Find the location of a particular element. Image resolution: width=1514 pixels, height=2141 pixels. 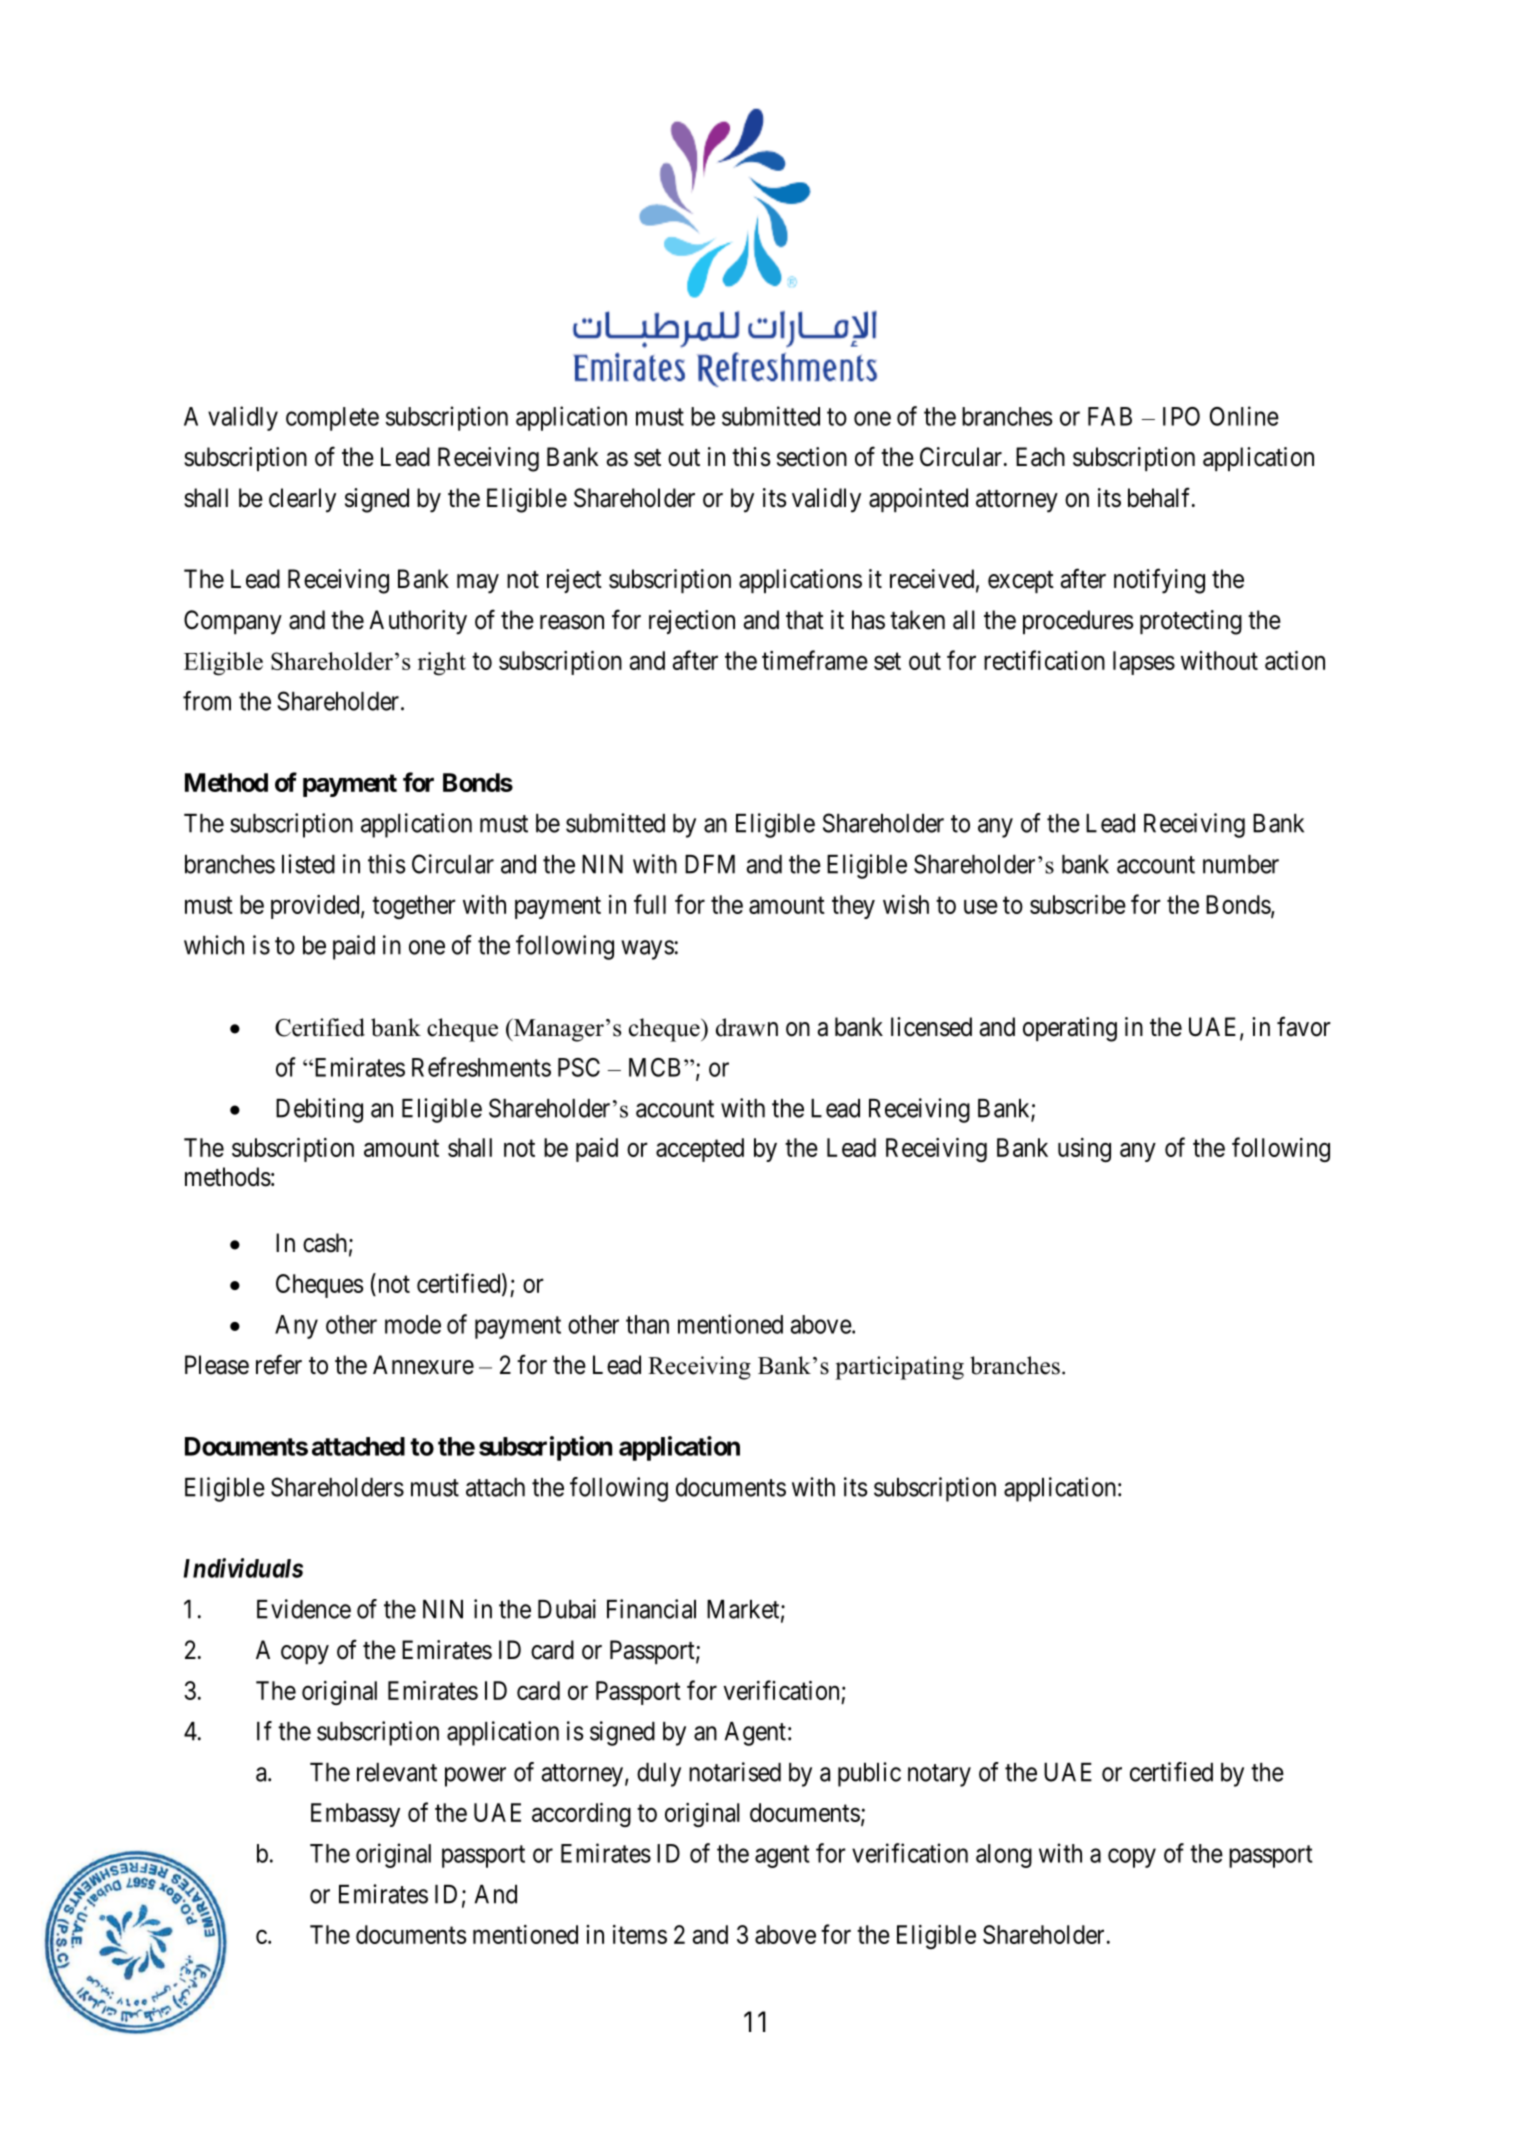

using is located at coordinates (1084, 1150).
